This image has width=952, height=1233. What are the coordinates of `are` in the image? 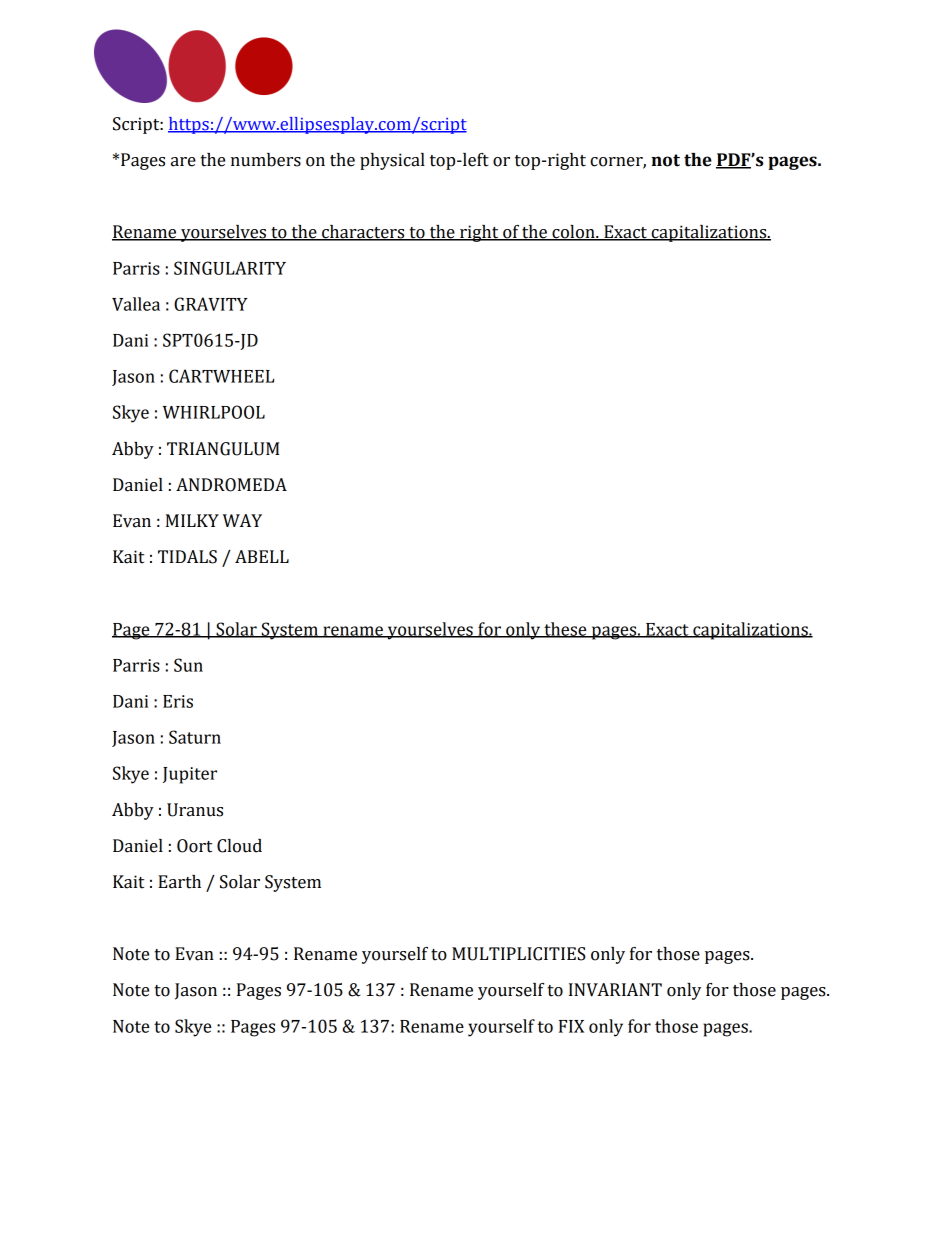 It's located at (183, 162).
